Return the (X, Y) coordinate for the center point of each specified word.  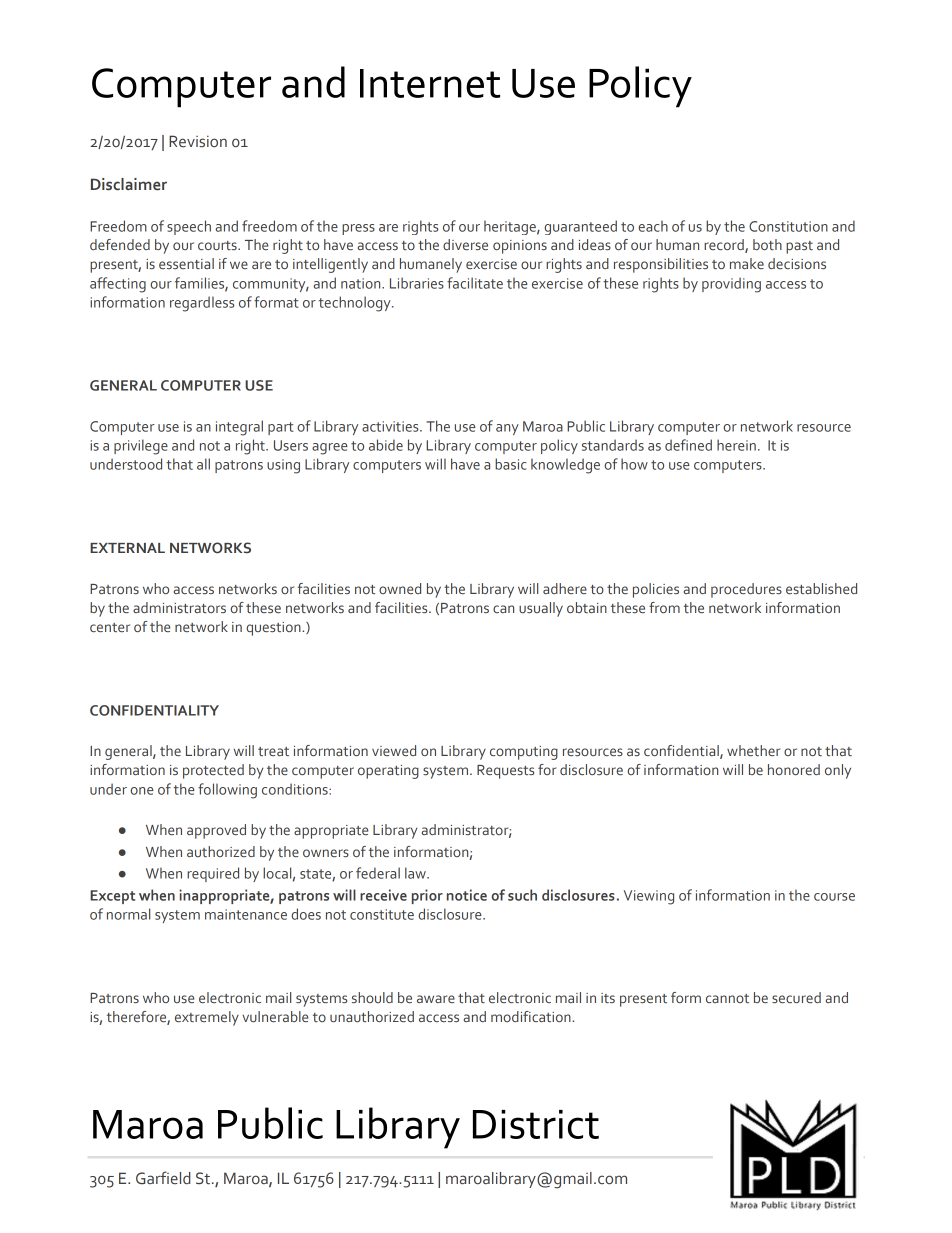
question (274, 629)
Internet (430, 83)
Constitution (788, 226)
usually (541, 609)
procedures (746, 590)
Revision (198, 141)
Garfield (163, 1178)
